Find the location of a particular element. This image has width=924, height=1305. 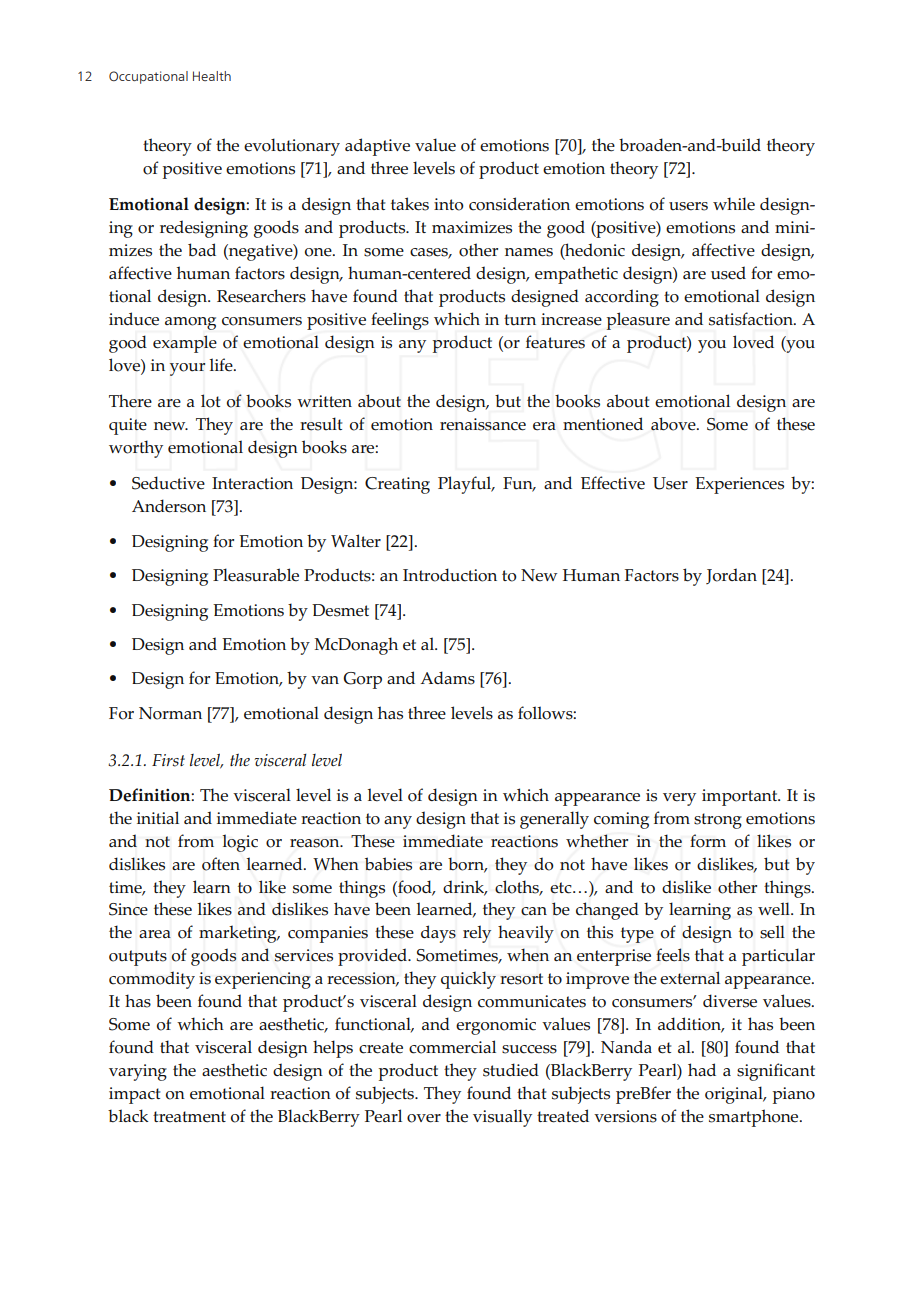

over is located at coordinates (424, 1118).
